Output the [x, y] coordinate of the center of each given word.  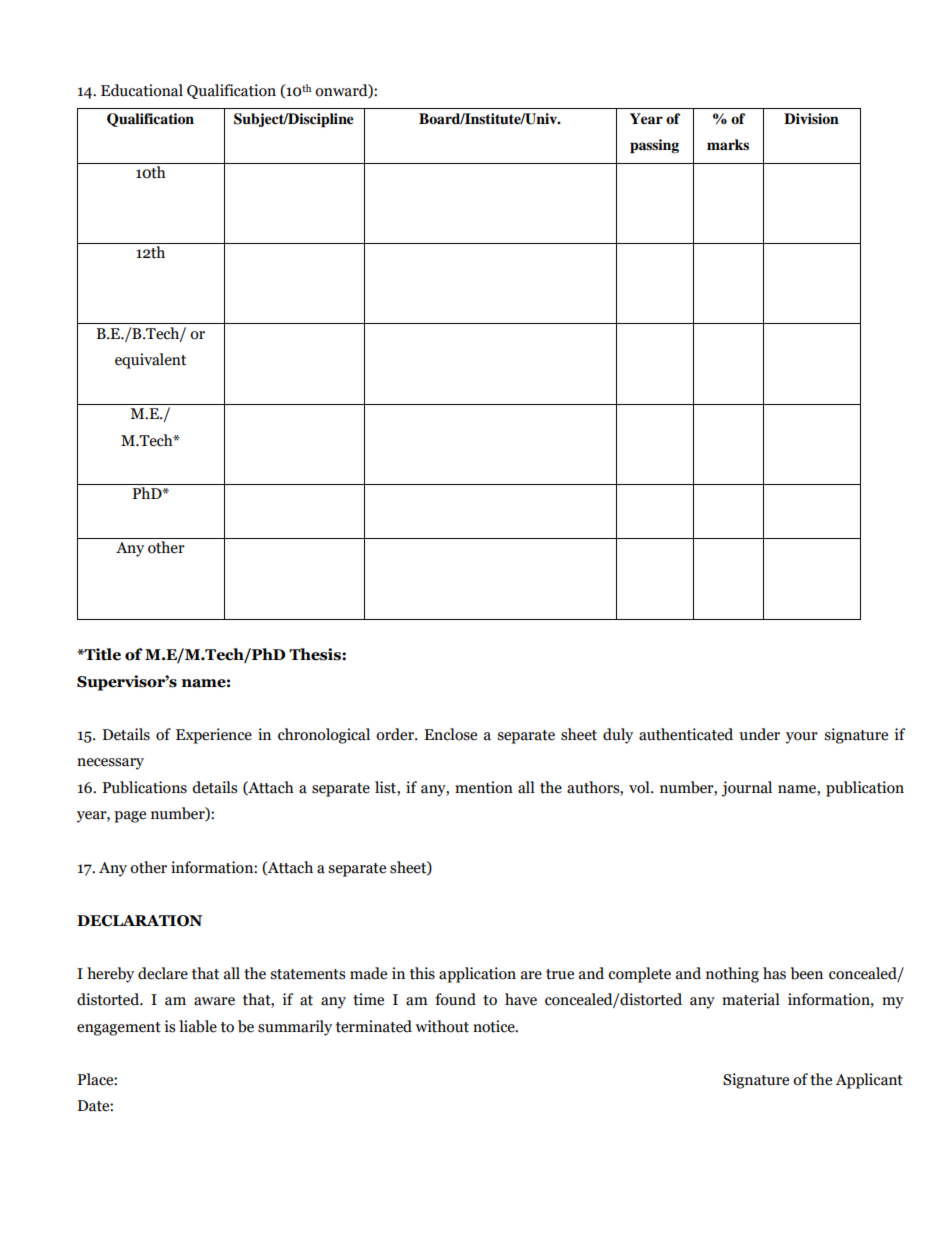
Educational [142, 90]
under [759, 734]
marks [728, 144]
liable [198, 1026]
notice [495, 1026]
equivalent [150, 361]
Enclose [450, 734]
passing [654, 146]
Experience [214, 736]
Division [811, 118]
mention [484, 787]
